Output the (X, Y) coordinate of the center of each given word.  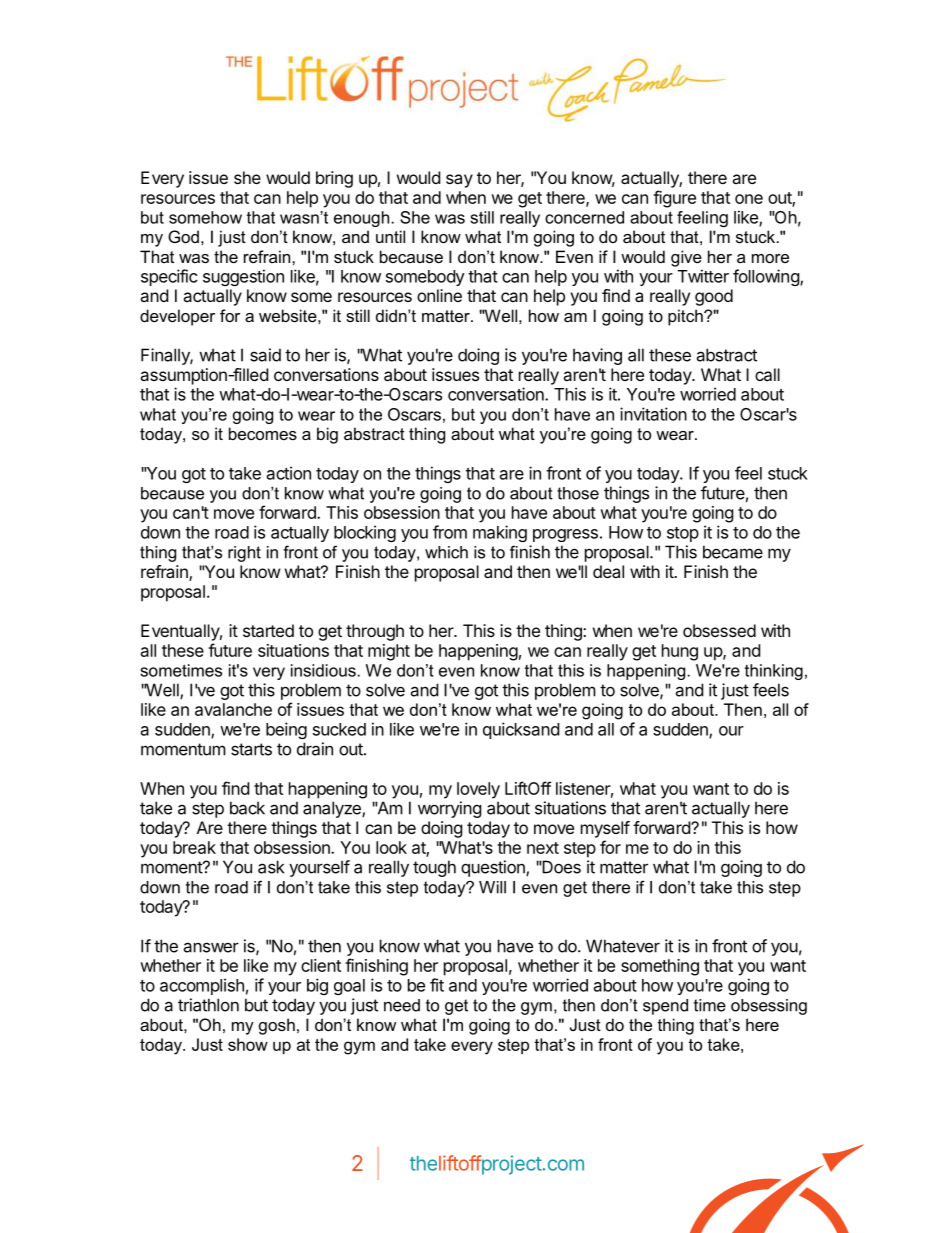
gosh (277, 1026)
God (183, 236)
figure (674, 199)
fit (437, 985)
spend (665, 1007)
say (459, 181)
